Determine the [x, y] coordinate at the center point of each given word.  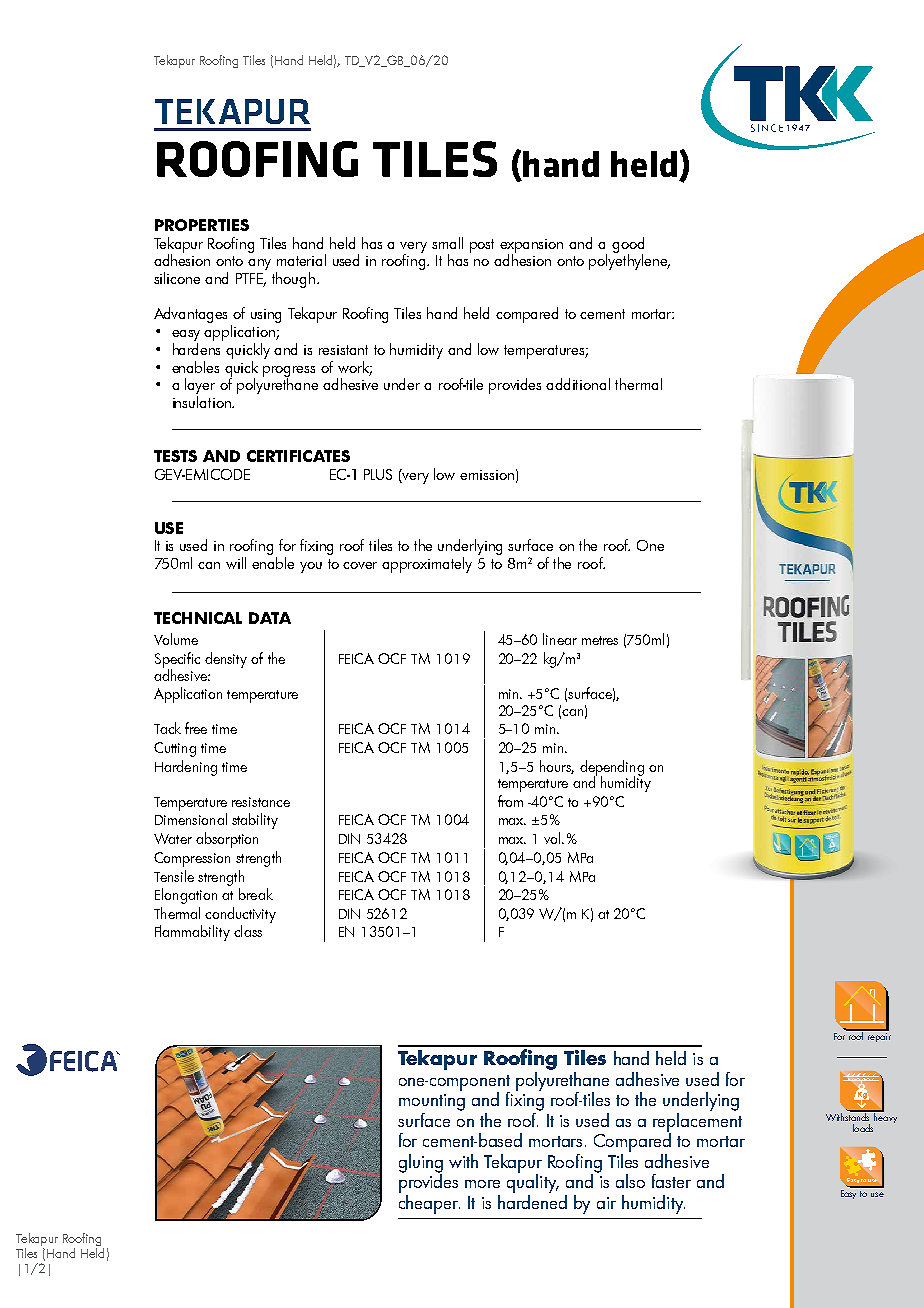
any [259, 264]
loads [863, 1128]
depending [612, 769]
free [196, 728]
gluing [421, 1164]
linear [560, 639]
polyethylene [629, 260]
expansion [531, 247]
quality [533, 1182]
